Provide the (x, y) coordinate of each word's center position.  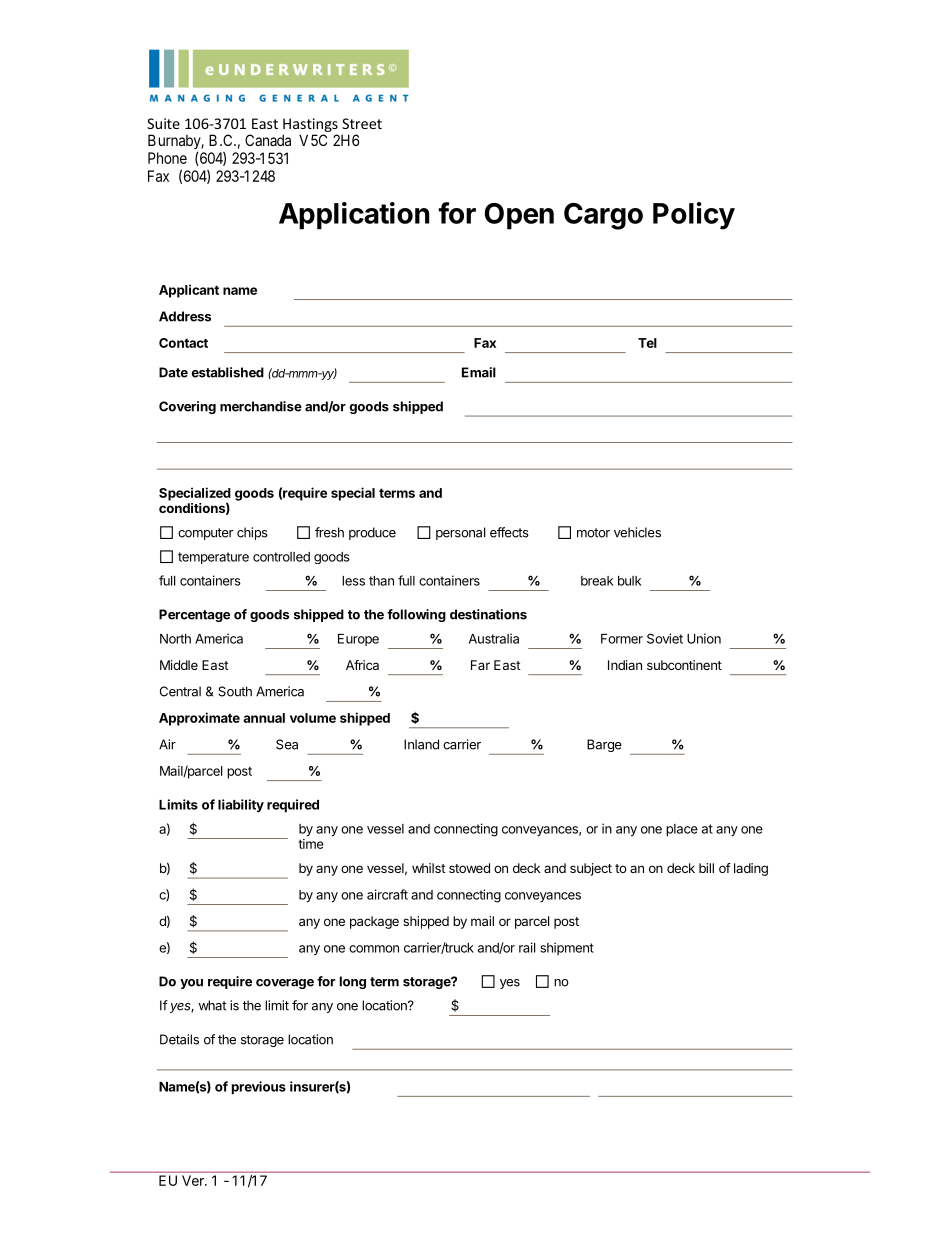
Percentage (194, 615)
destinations (488, 614)
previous (259, 1088)
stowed (469, 868)
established (228, 372)
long (353, 982)
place (682, 830)
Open (519, 216)
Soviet (665, 638)
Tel (647, 343)
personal (460, 533)
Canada (268, 140)
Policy (694, 216)
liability (241, 806)
